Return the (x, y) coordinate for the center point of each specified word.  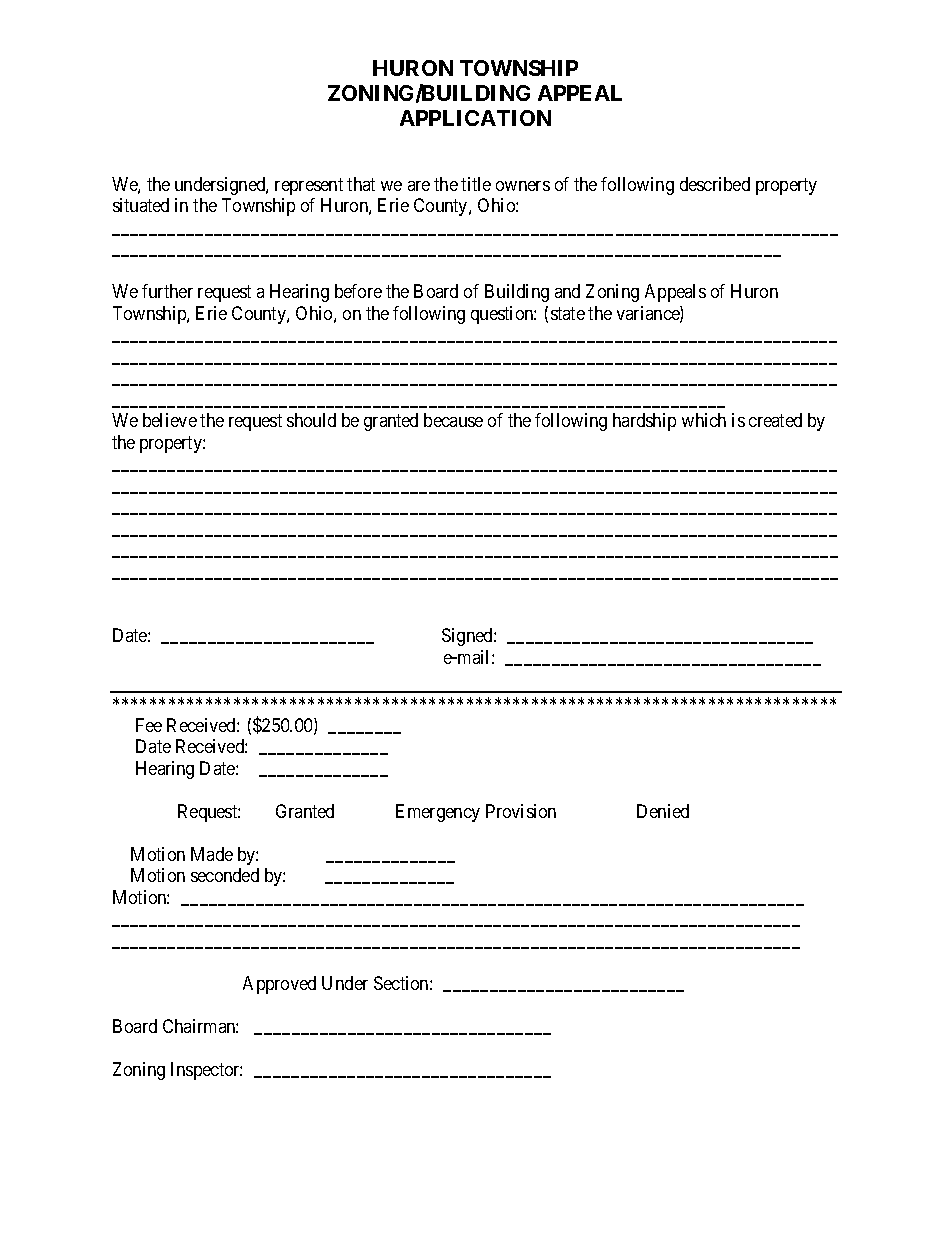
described (715, 184)
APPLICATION (475, 118)
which (704, 420)
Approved (279, 985)
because (453, 420)
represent (309, 186)
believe (170, 420)
